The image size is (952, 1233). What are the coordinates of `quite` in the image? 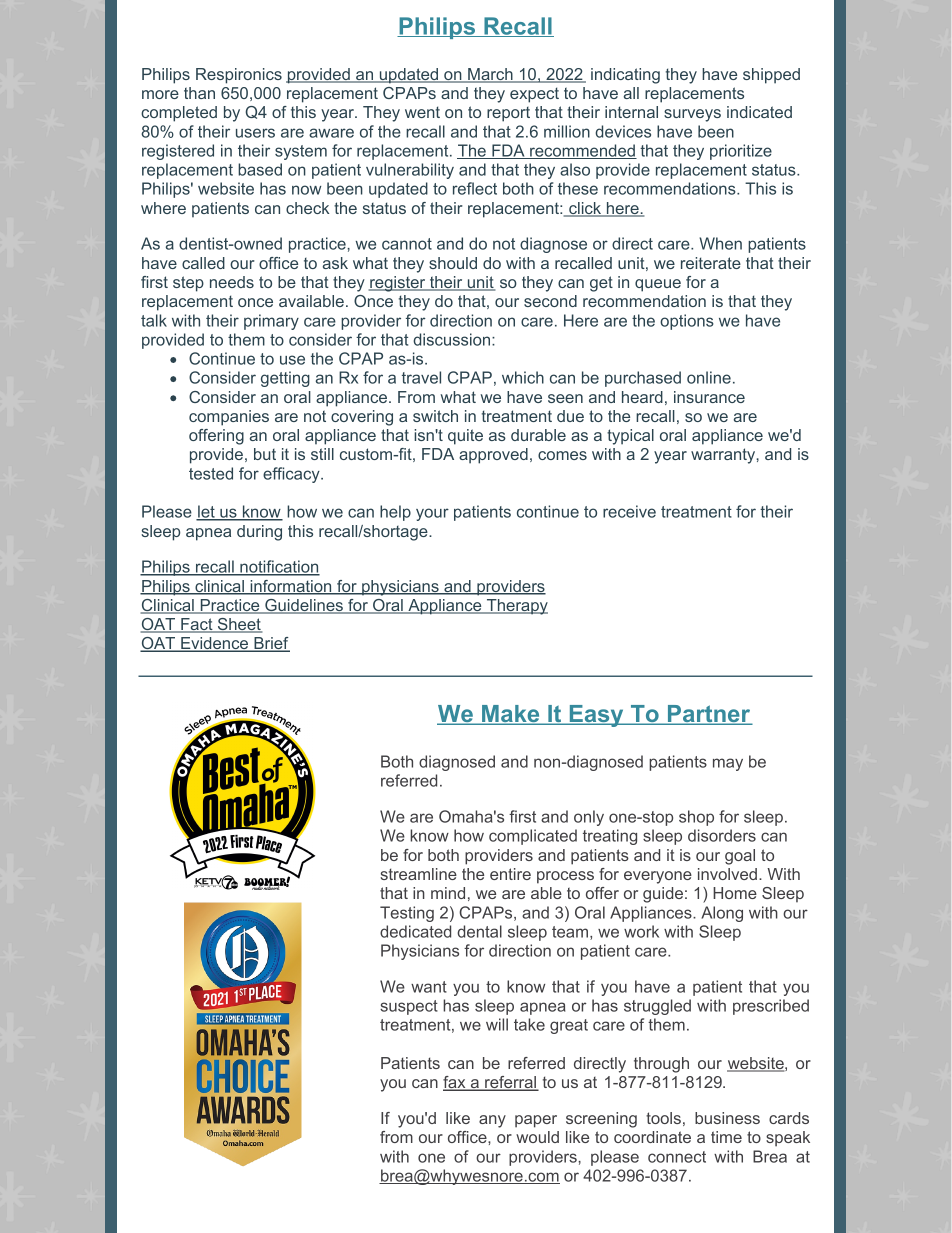 It's located at (465, 437).
